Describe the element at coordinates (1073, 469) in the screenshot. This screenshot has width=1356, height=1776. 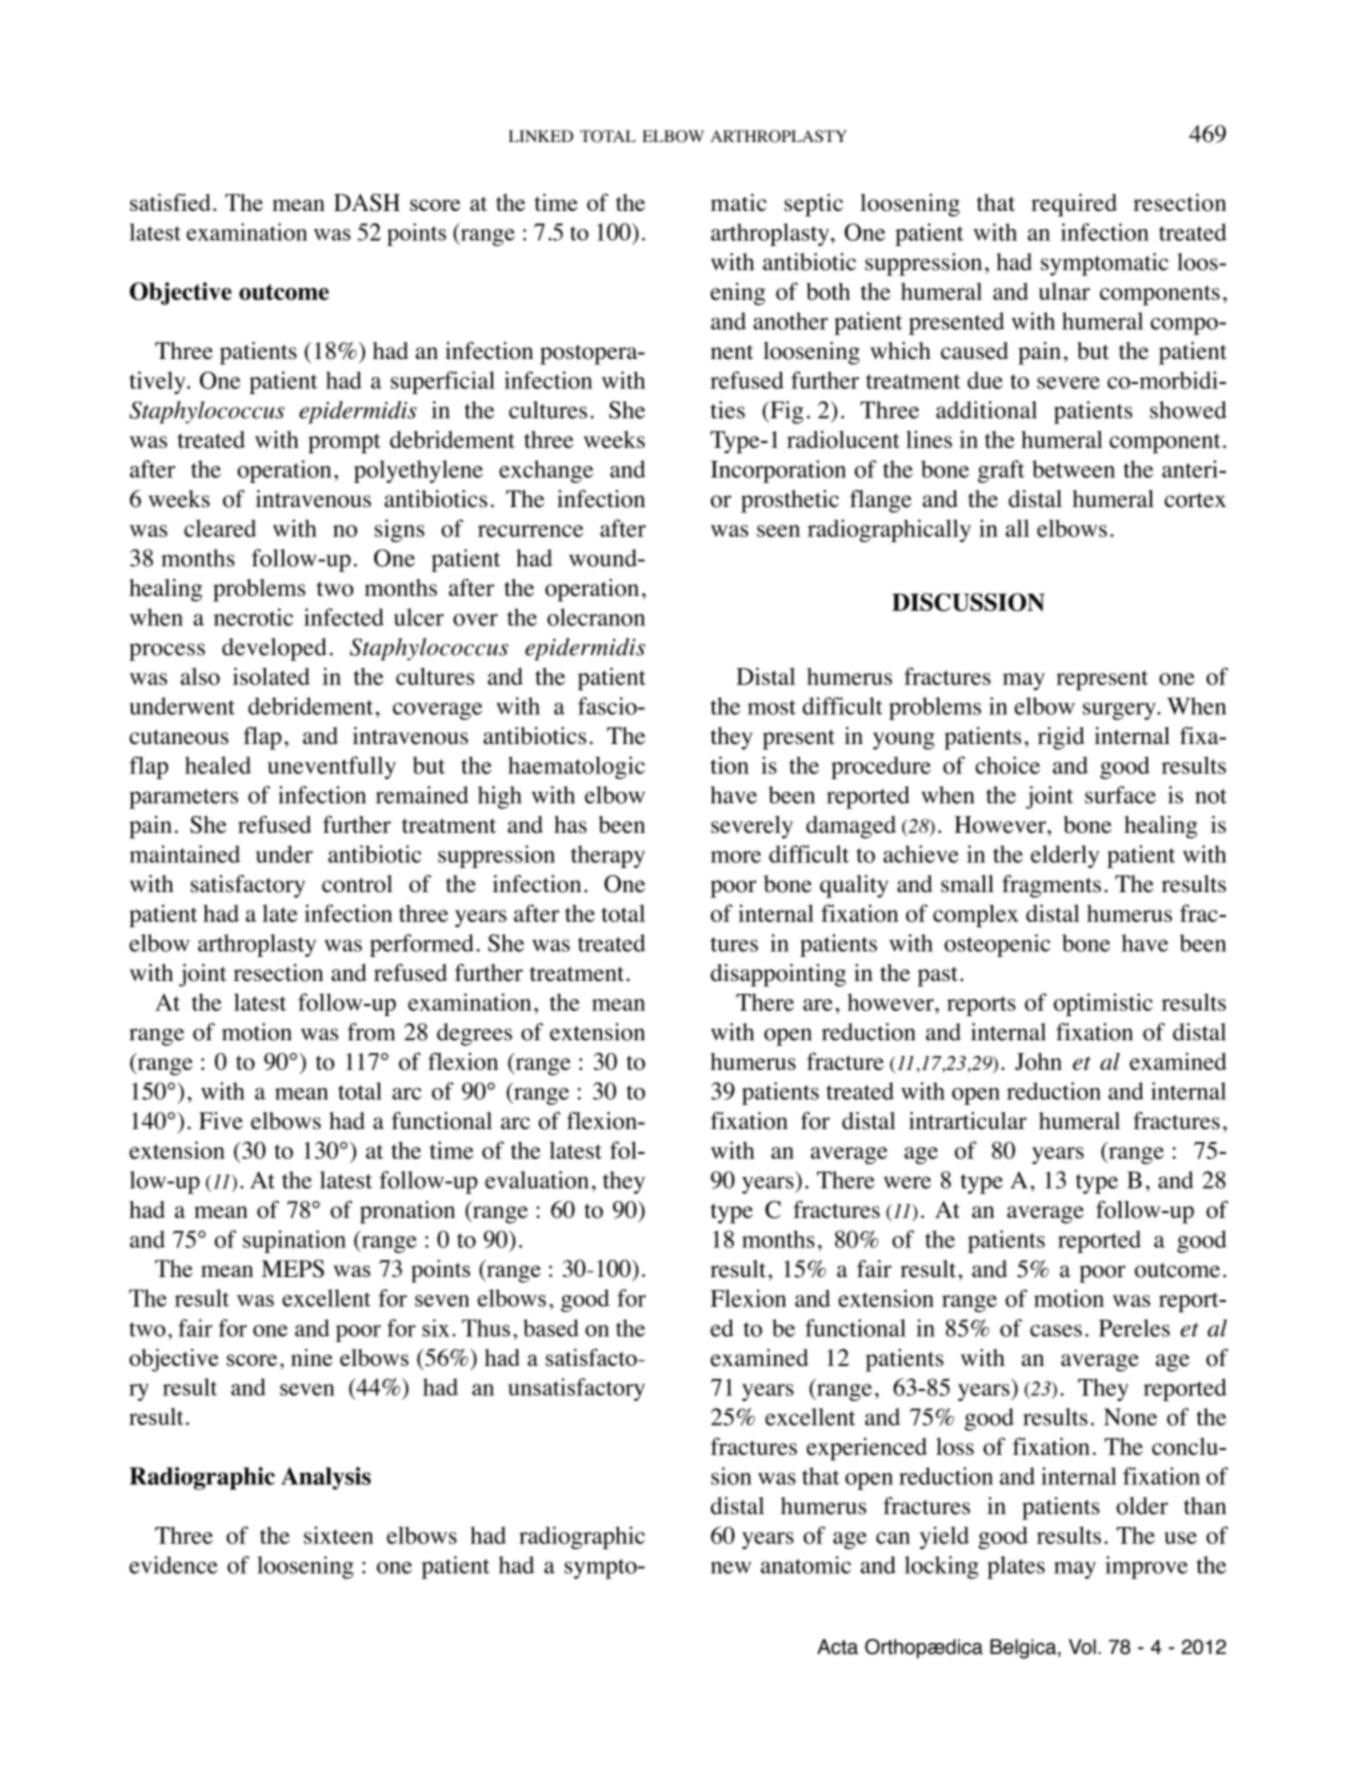
I see `between` at that location.
